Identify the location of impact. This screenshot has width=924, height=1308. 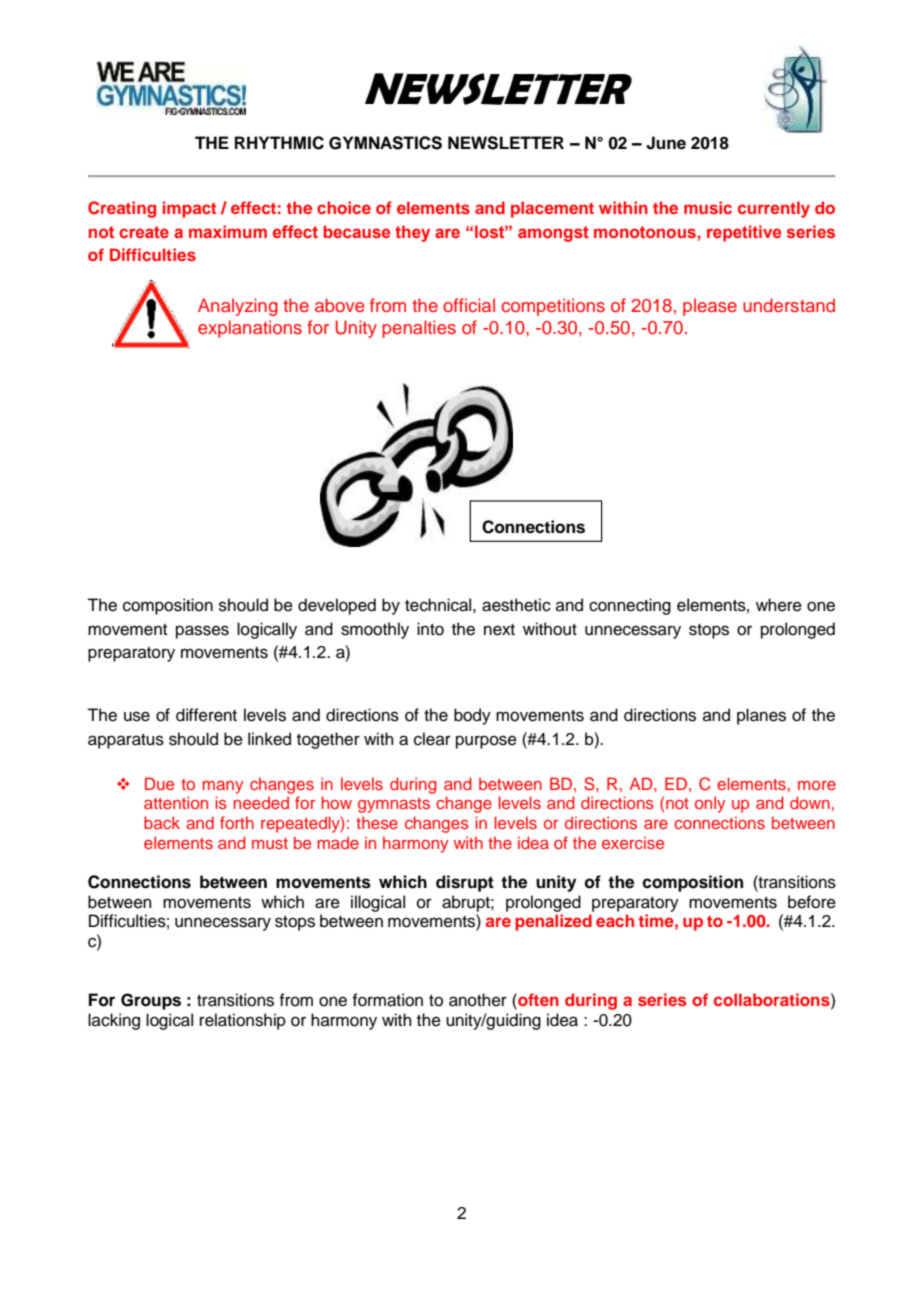
(189, 209).
